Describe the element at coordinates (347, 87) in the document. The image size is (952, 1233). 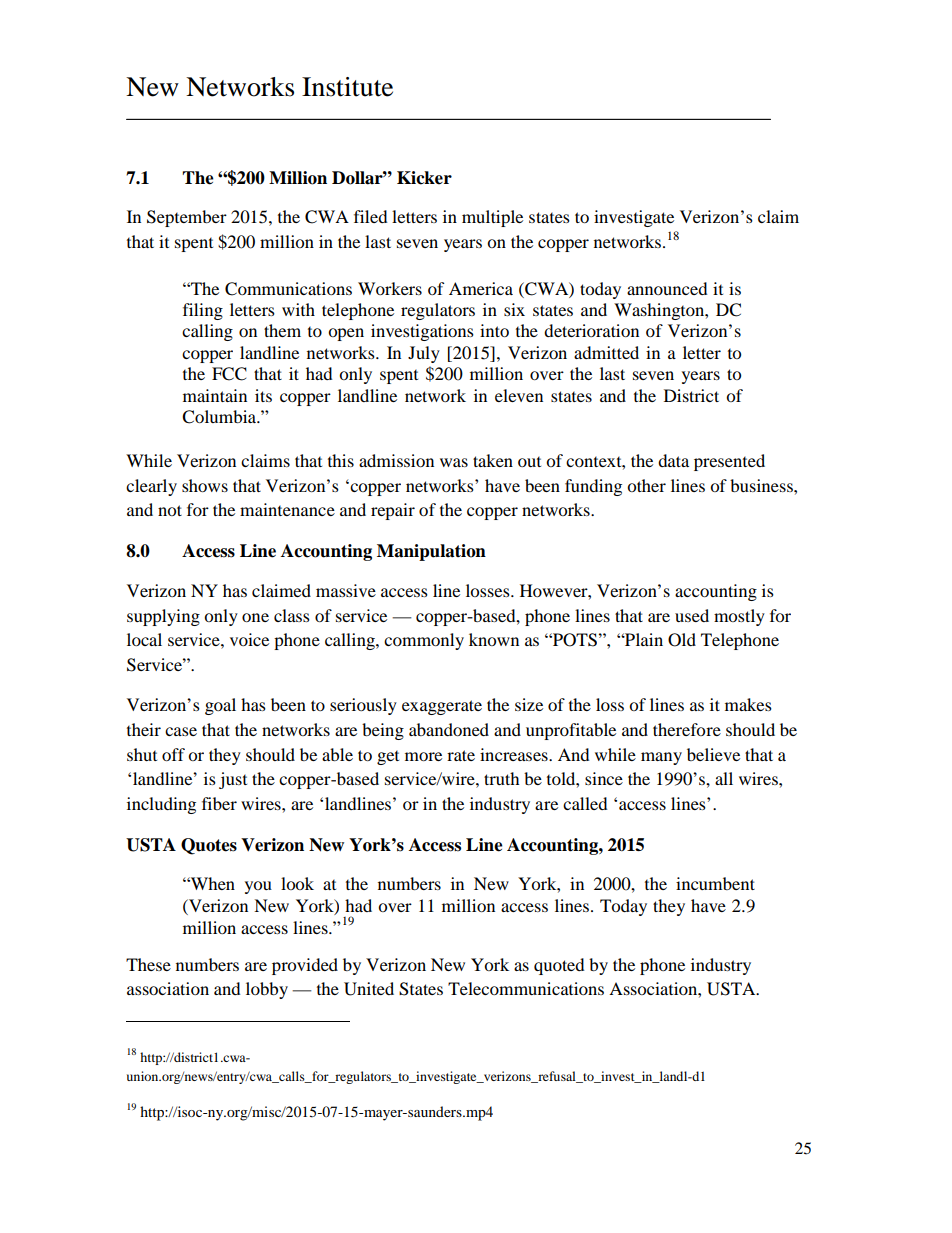
I see `Institute` at that location.
